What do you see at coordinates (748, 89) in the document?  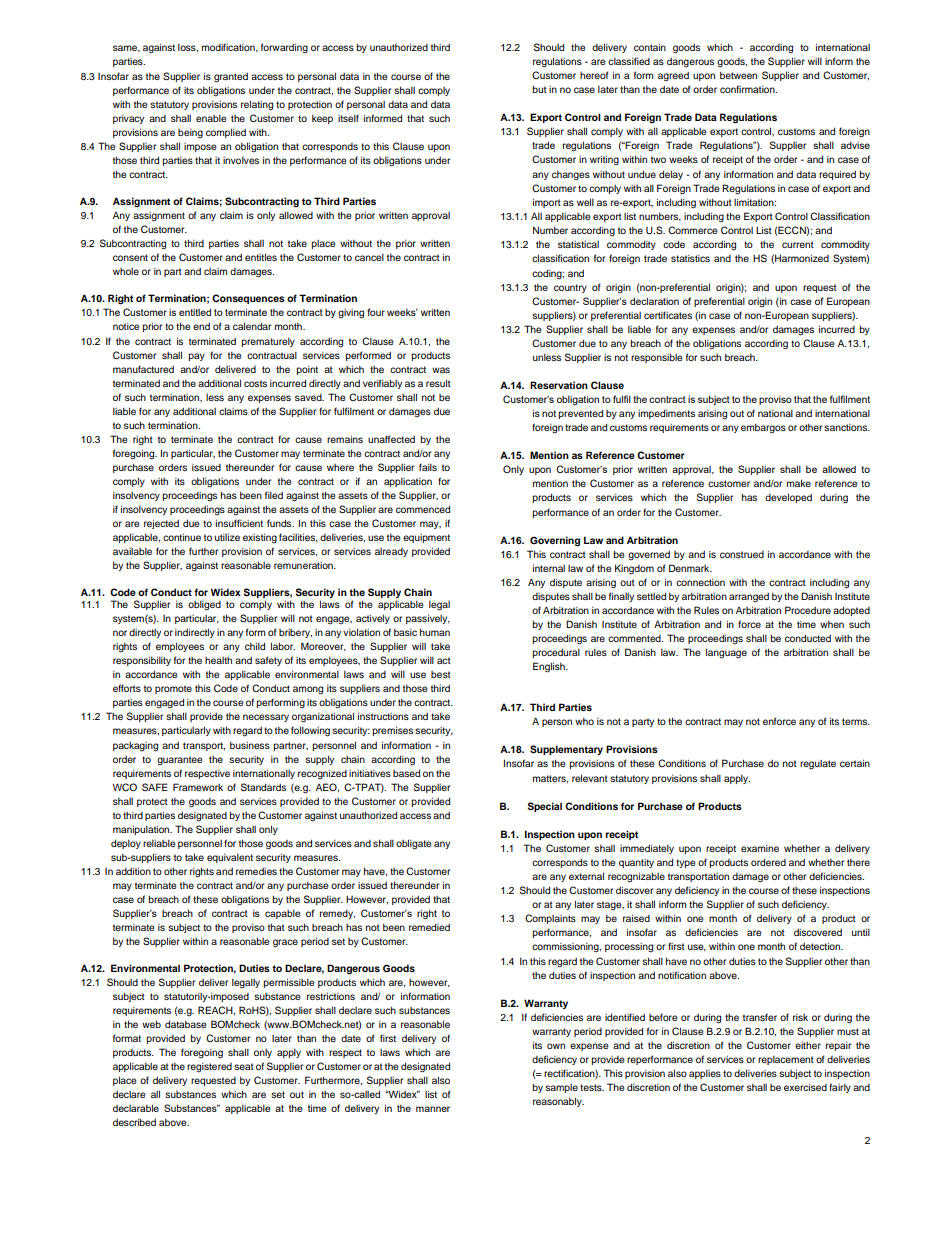 I see `confirmation` at bounding box center [748, 89].
